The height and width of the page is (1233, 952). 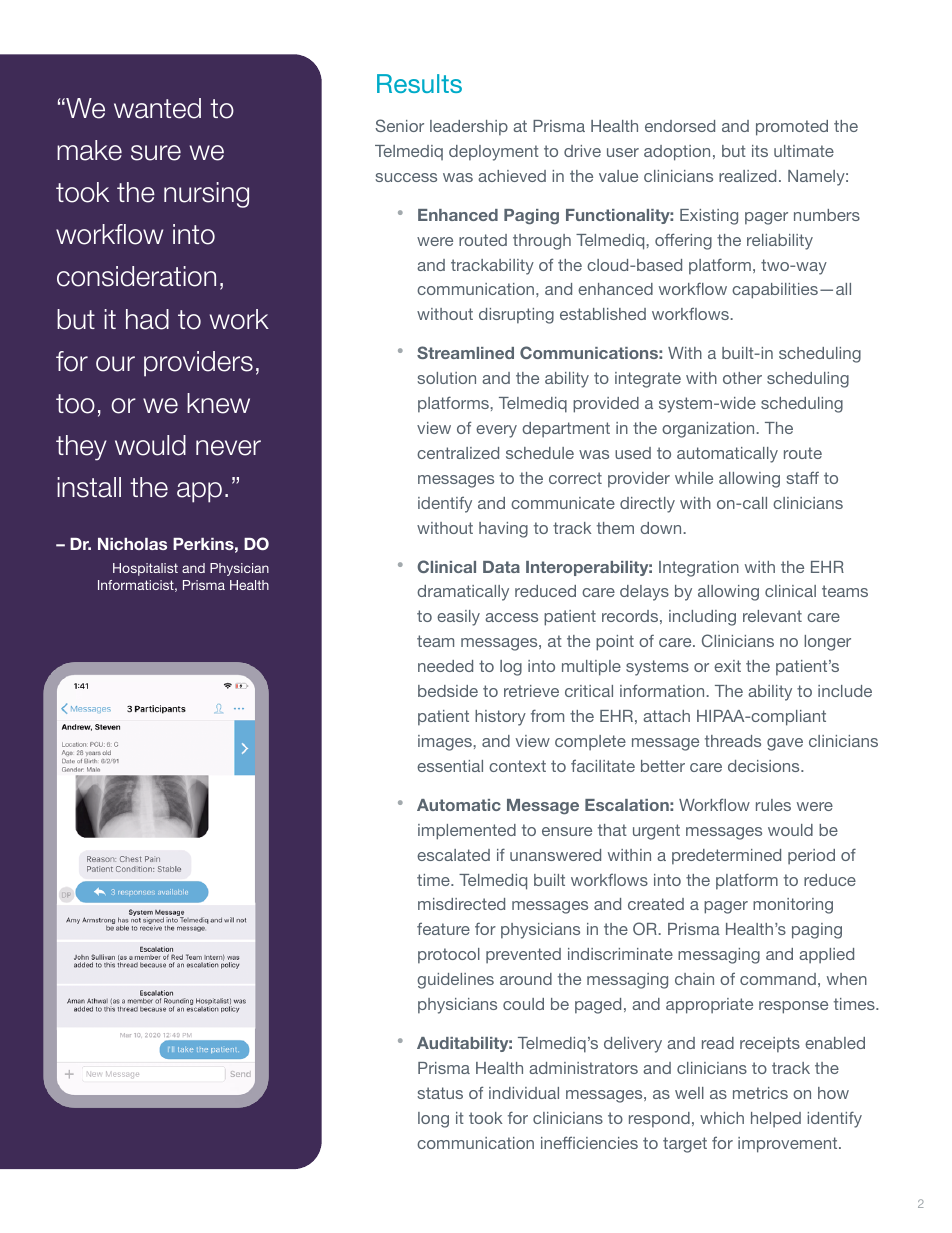 I want to click on Hospitalist, so click(x=145, y=569).
